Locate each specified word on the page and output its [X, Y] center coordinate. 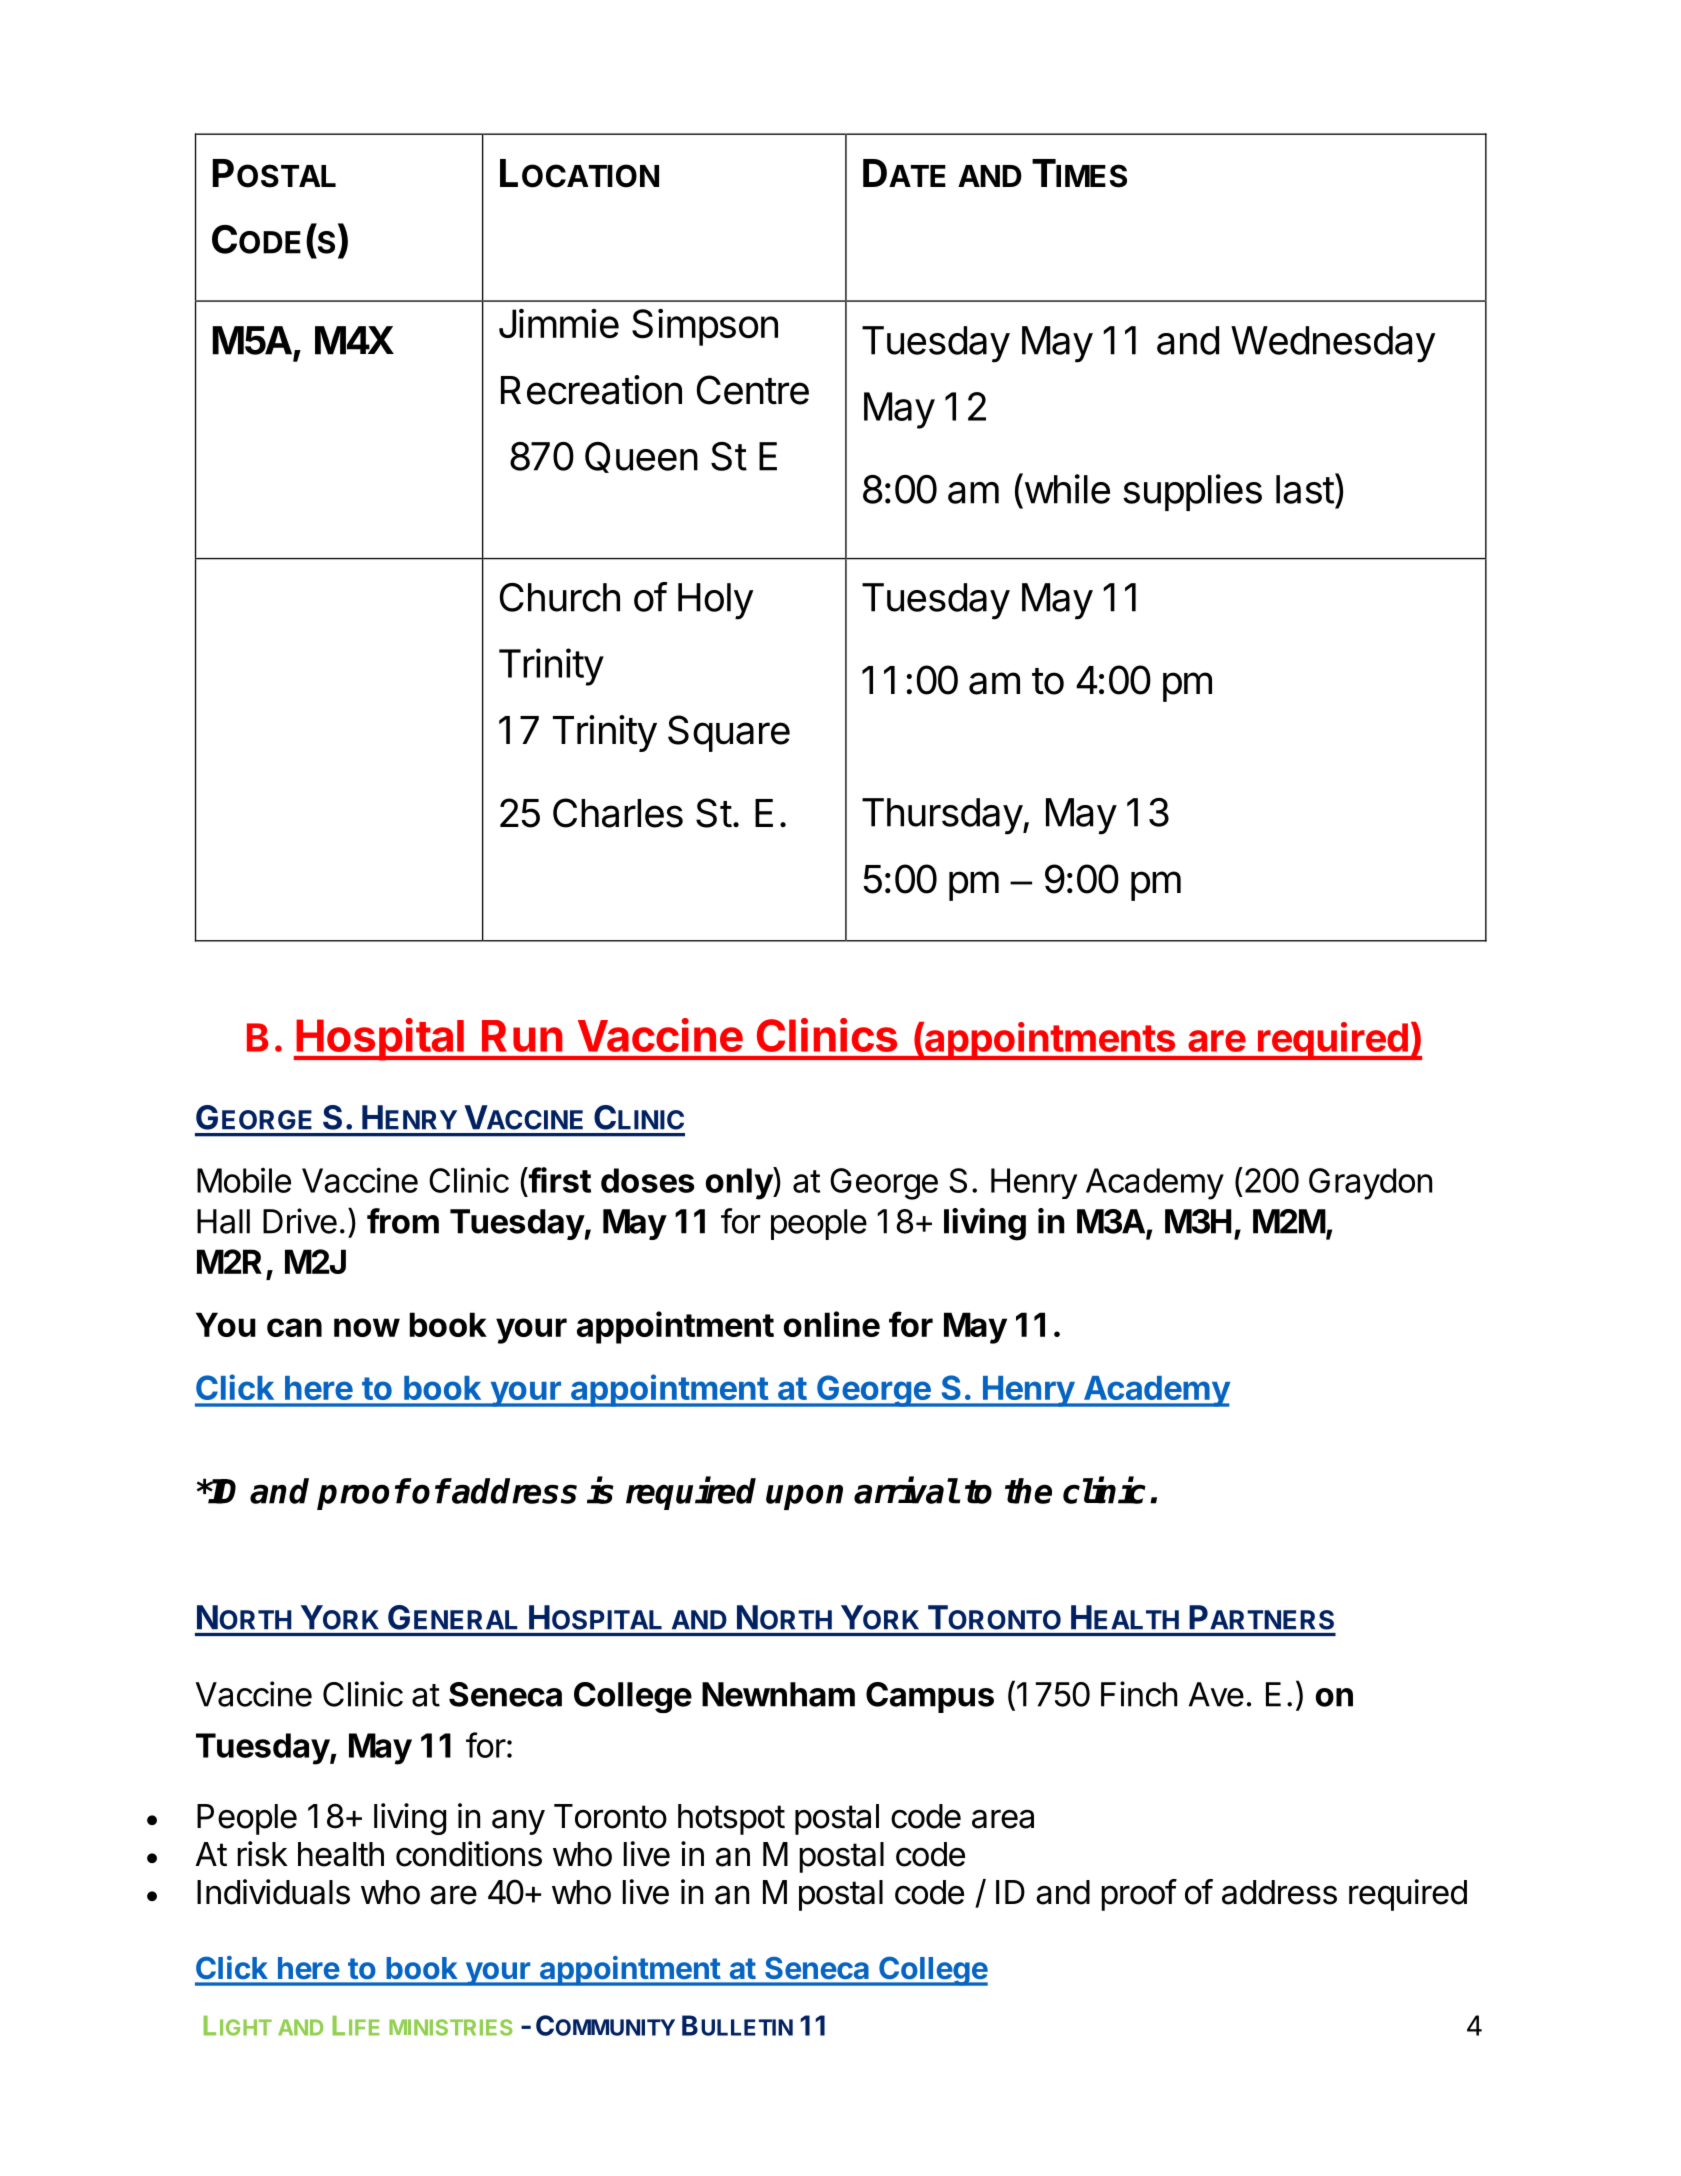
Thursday [942, 816]
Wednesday [1333, 344]
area [1003, 1819]
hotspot [731, 1819]
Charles [618, 813]
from [403, 1221]
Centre [753, 390]
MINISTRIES [451, 2027]
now [367, 1327]
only [740, 1183]
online [832, 1324]
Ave [1216, 1694]
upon [804, 1497]
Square [729, 733]
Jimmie [559, 323]
